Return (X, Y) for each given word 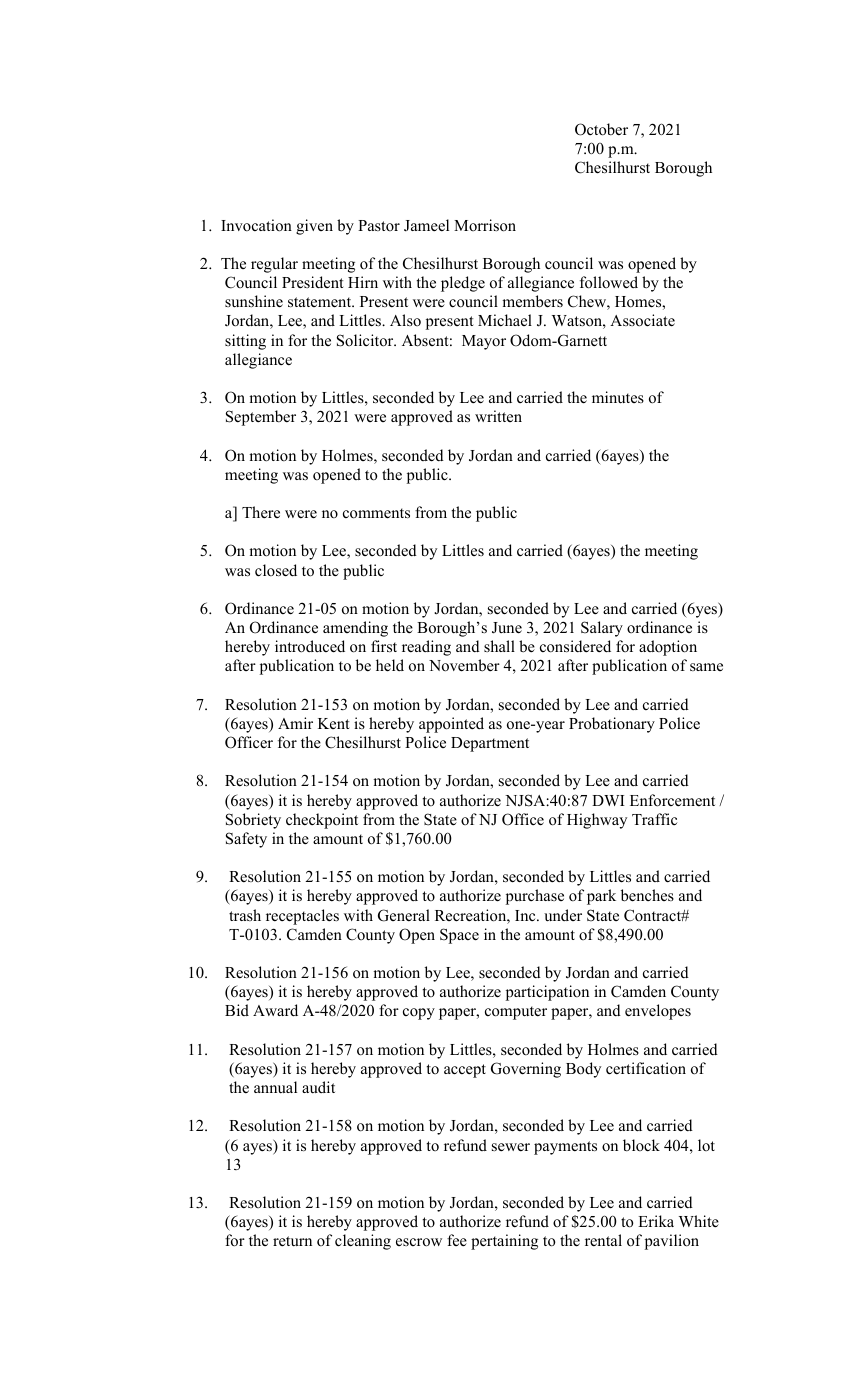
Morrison (485, 225)
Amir (295, 723)
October (601, 129)
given (314, 227)
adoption (668, 648)
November (464, 665)
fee (457, 1240)
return (292, 1241)
